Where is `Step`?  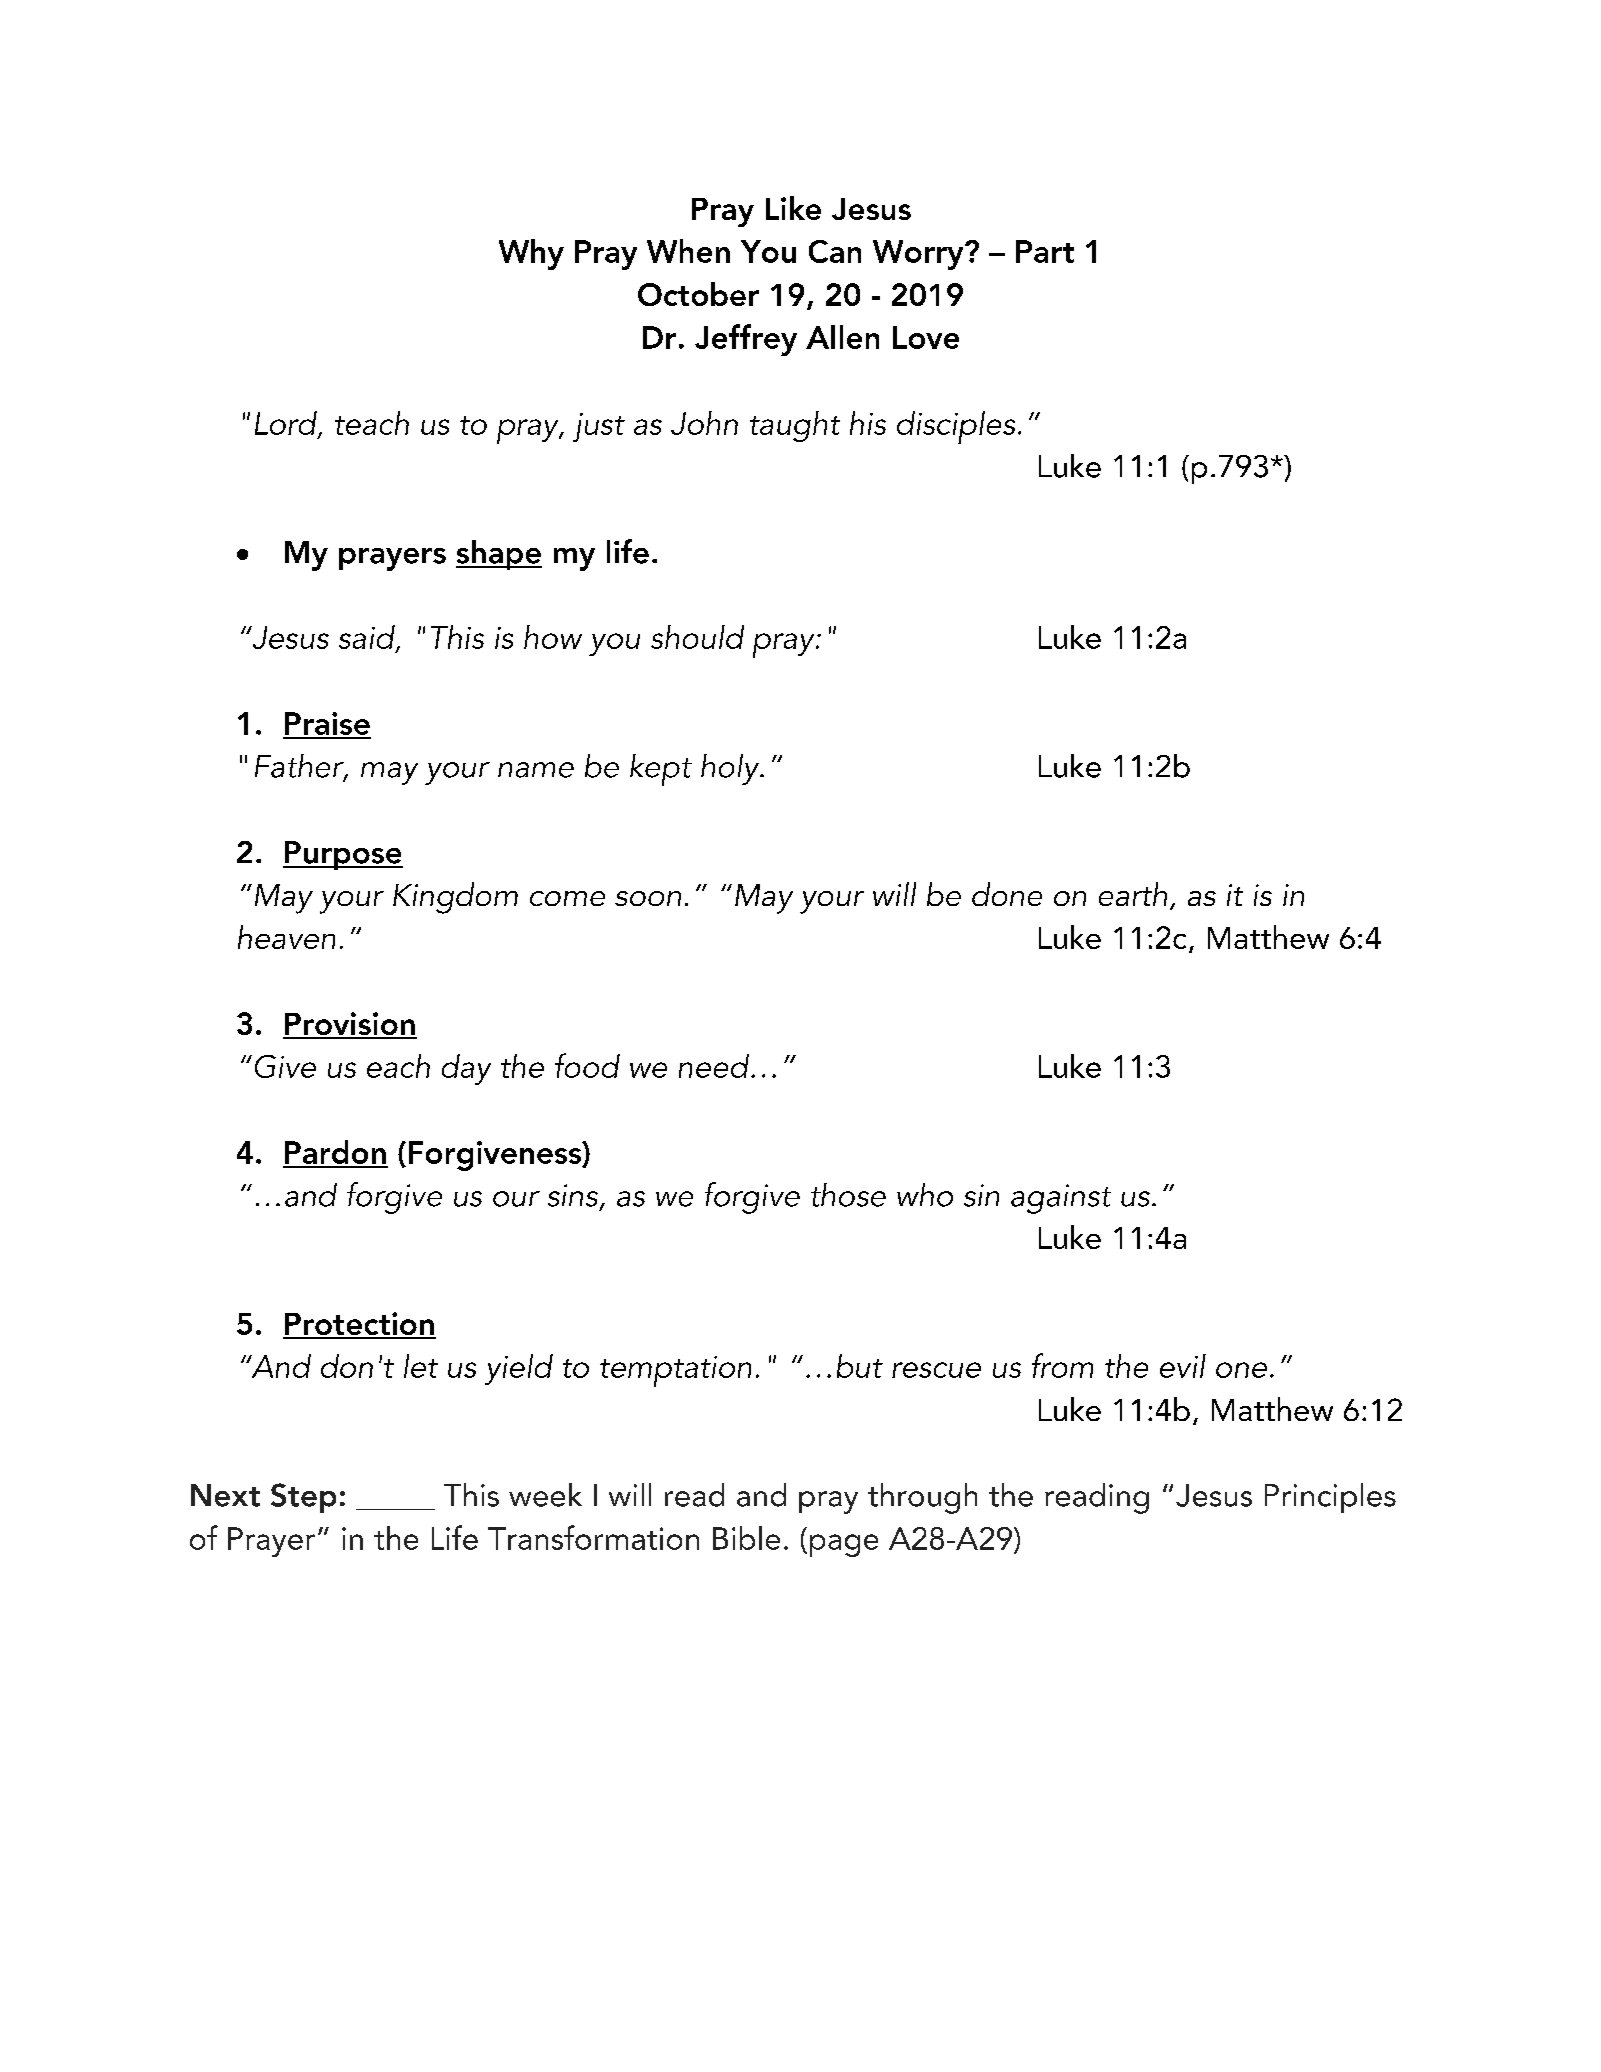
Step is located at coordinates (303, 1498).
